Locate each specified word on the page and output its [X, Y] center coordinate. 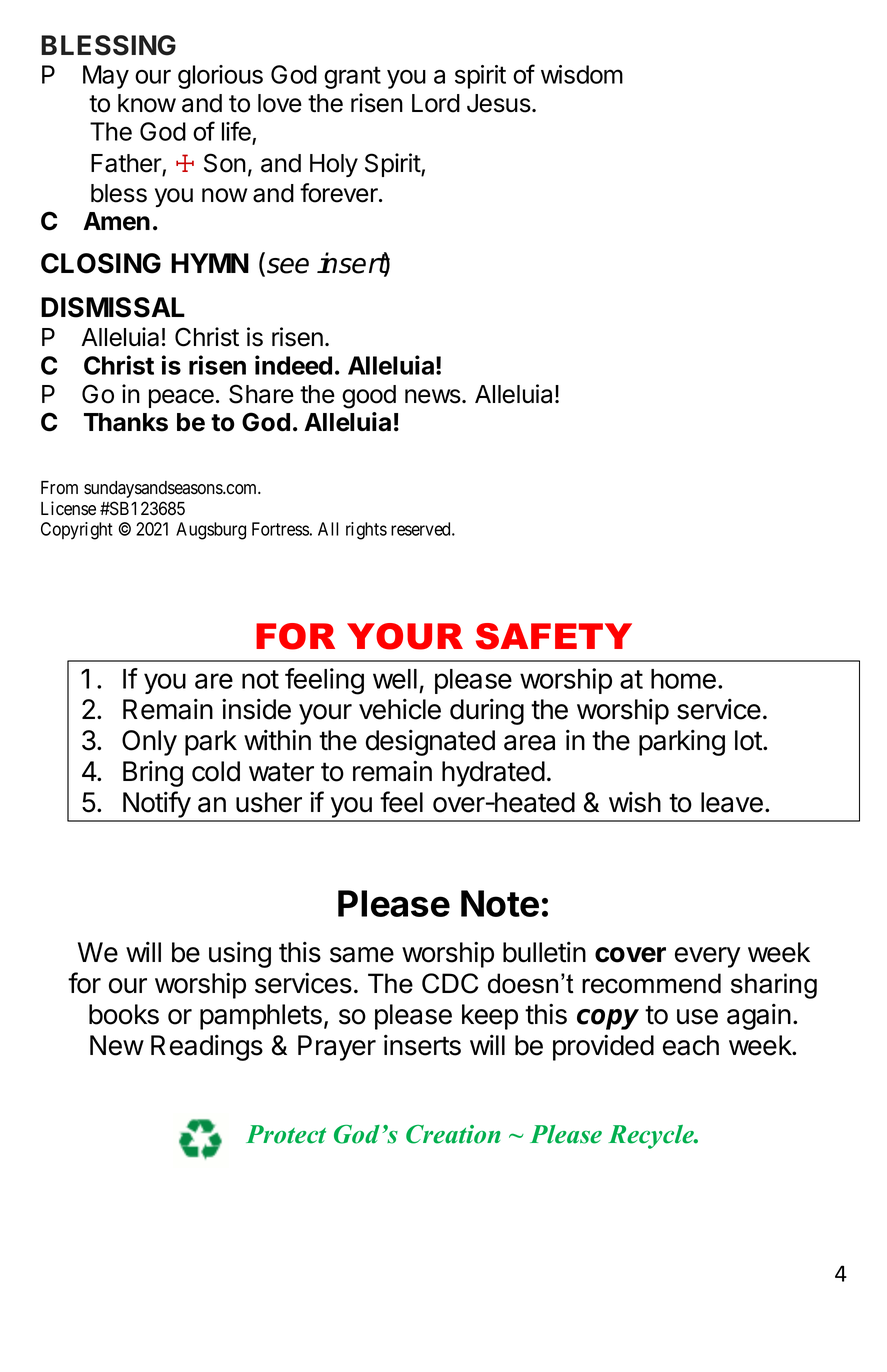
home [683, 679]
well [395, 679]
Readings [207, 1048]
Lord [436, 103]
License [68, 508]
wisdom [582, 74]
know [147, 103]
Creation [453, 1134]
